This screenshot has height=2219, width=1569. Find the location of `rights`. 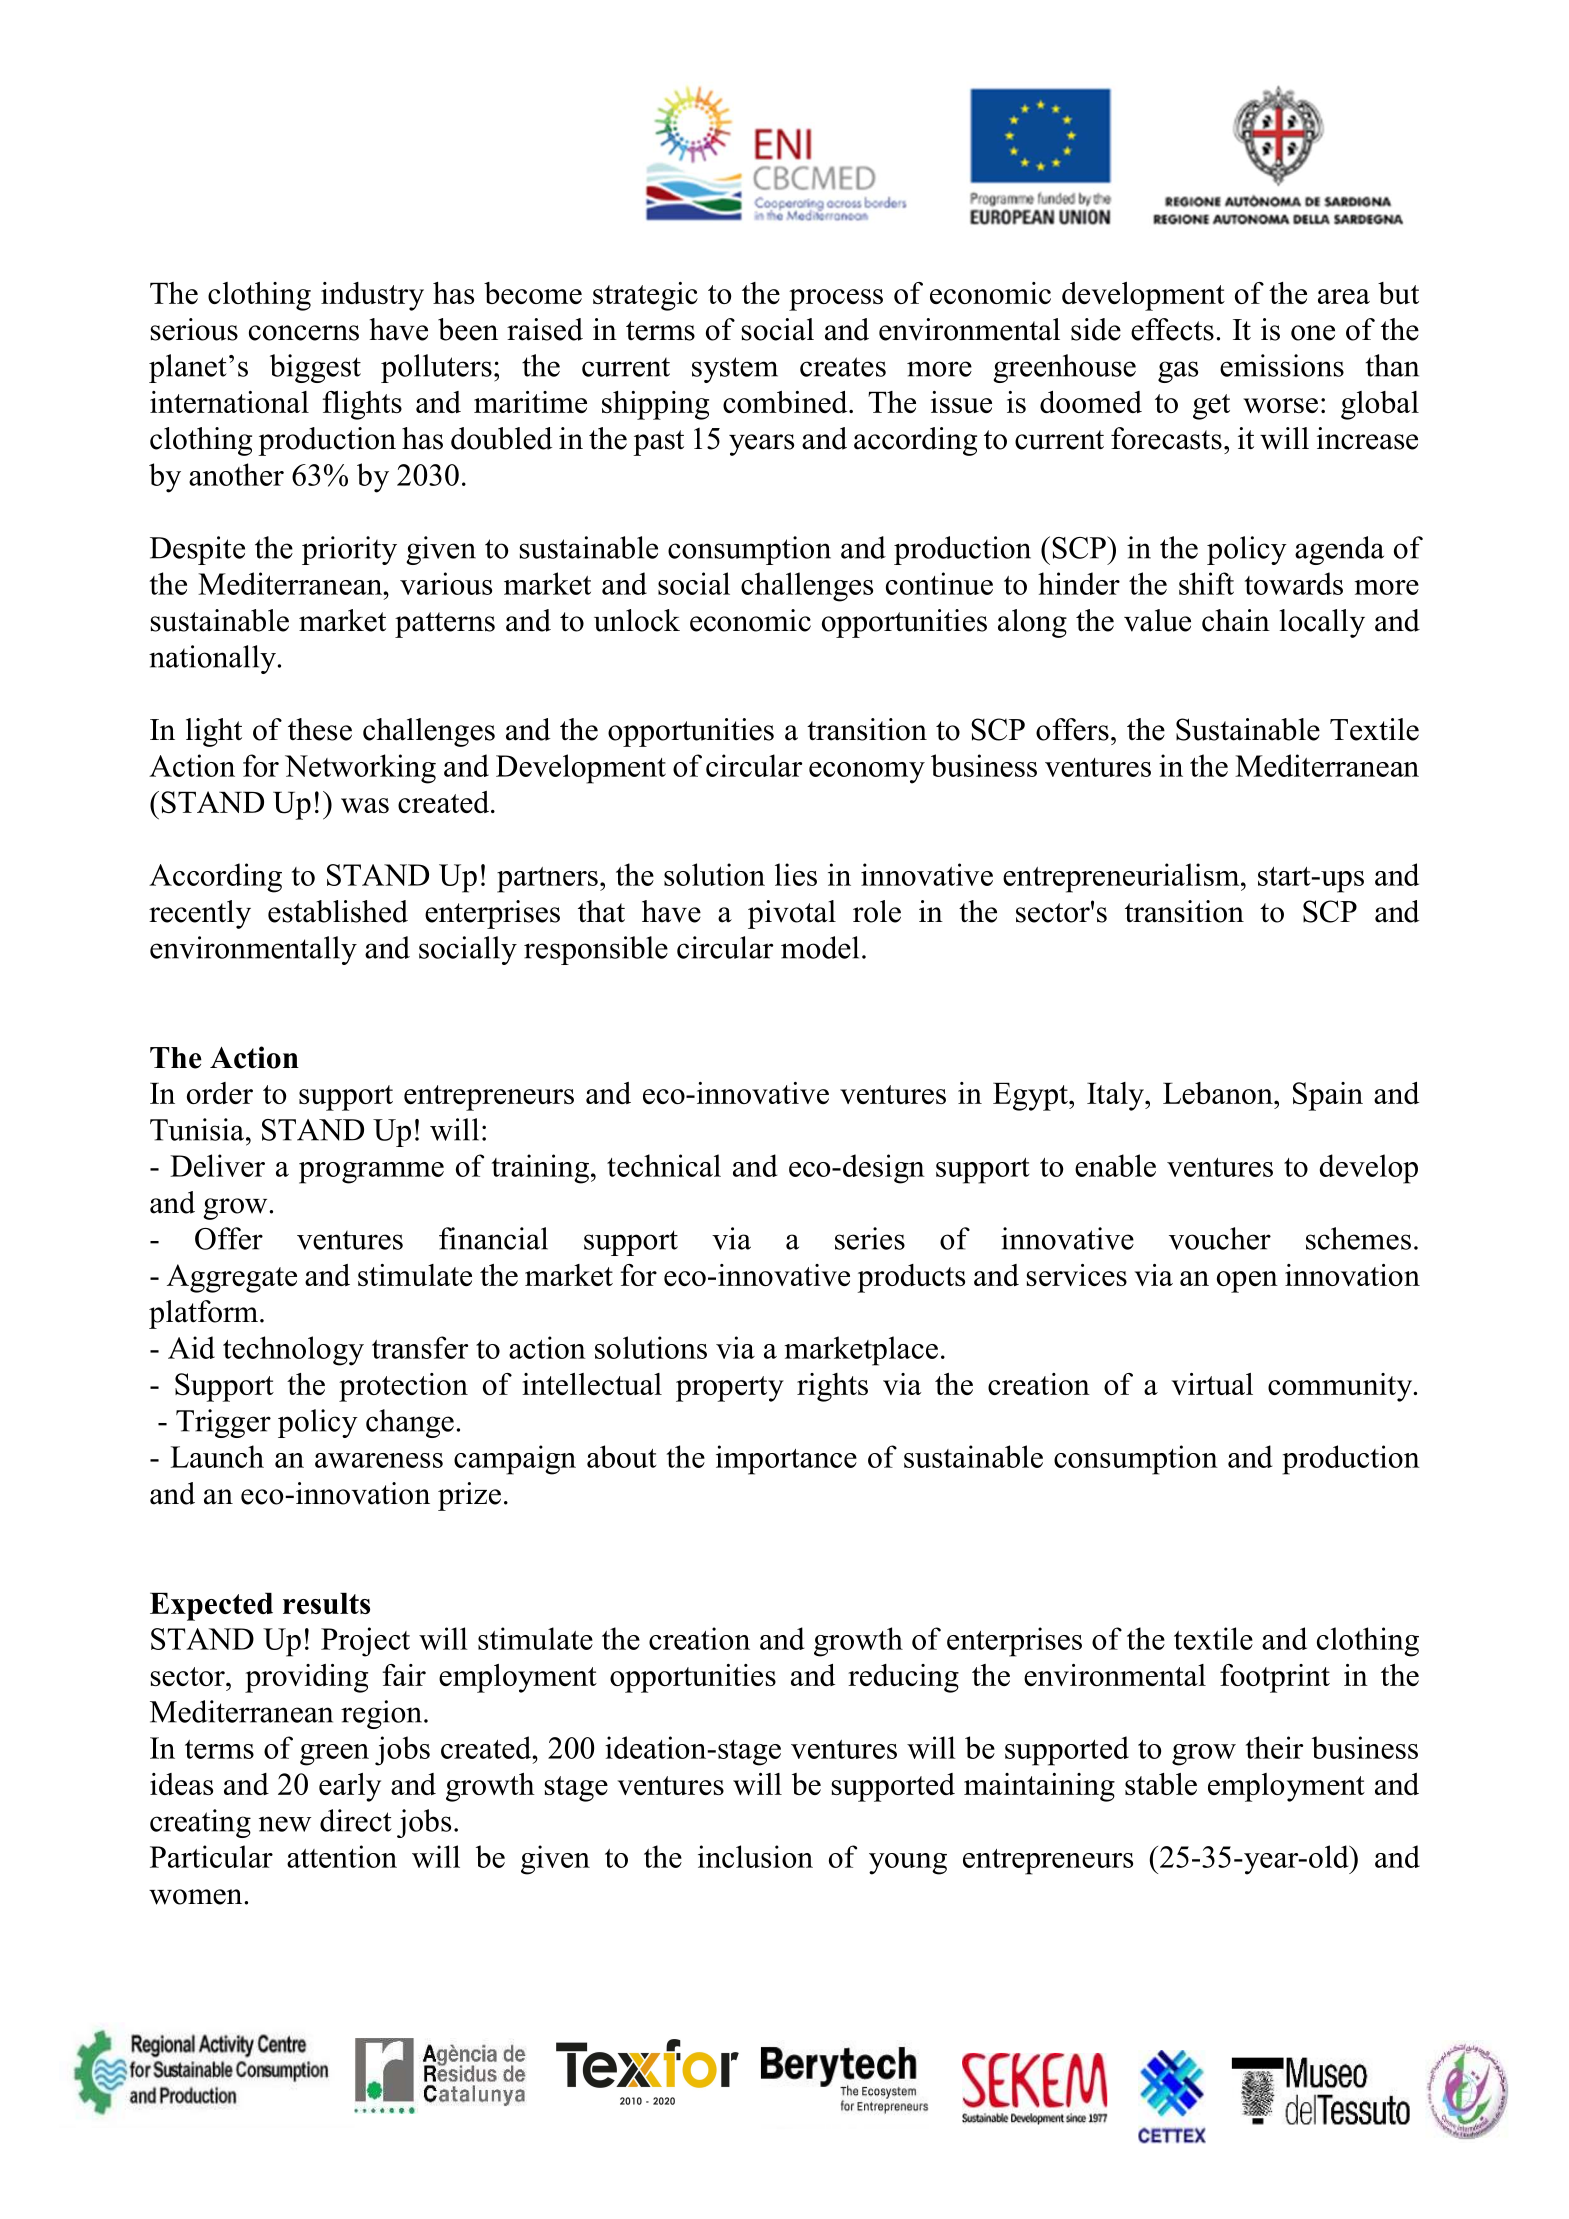

rights is located at coordinates (832, 1387).
